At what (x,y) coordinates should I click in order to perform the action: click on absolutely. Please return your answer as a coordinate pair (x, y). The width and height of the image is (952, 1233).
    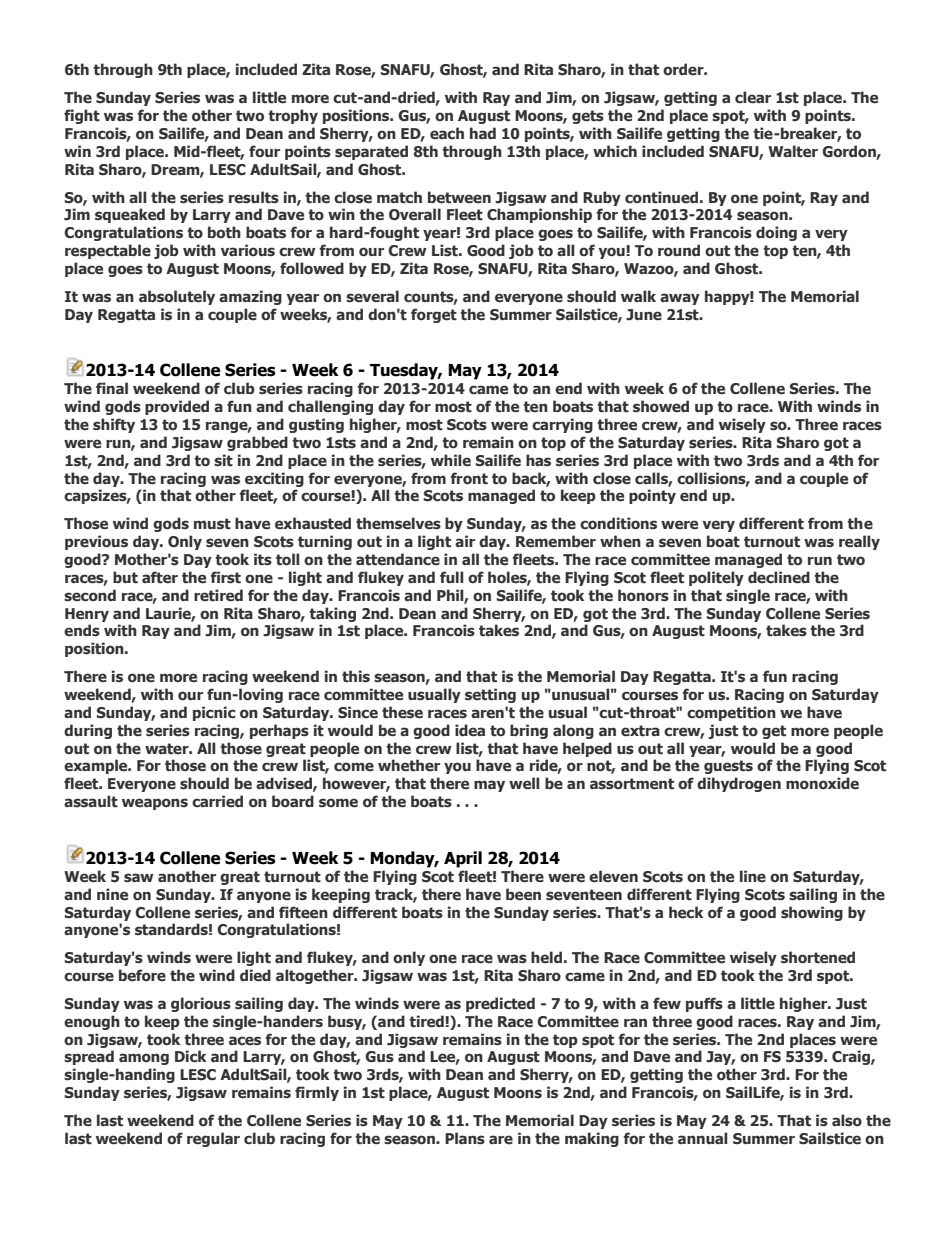
    Looking at the image, I should click on (177, 297).
